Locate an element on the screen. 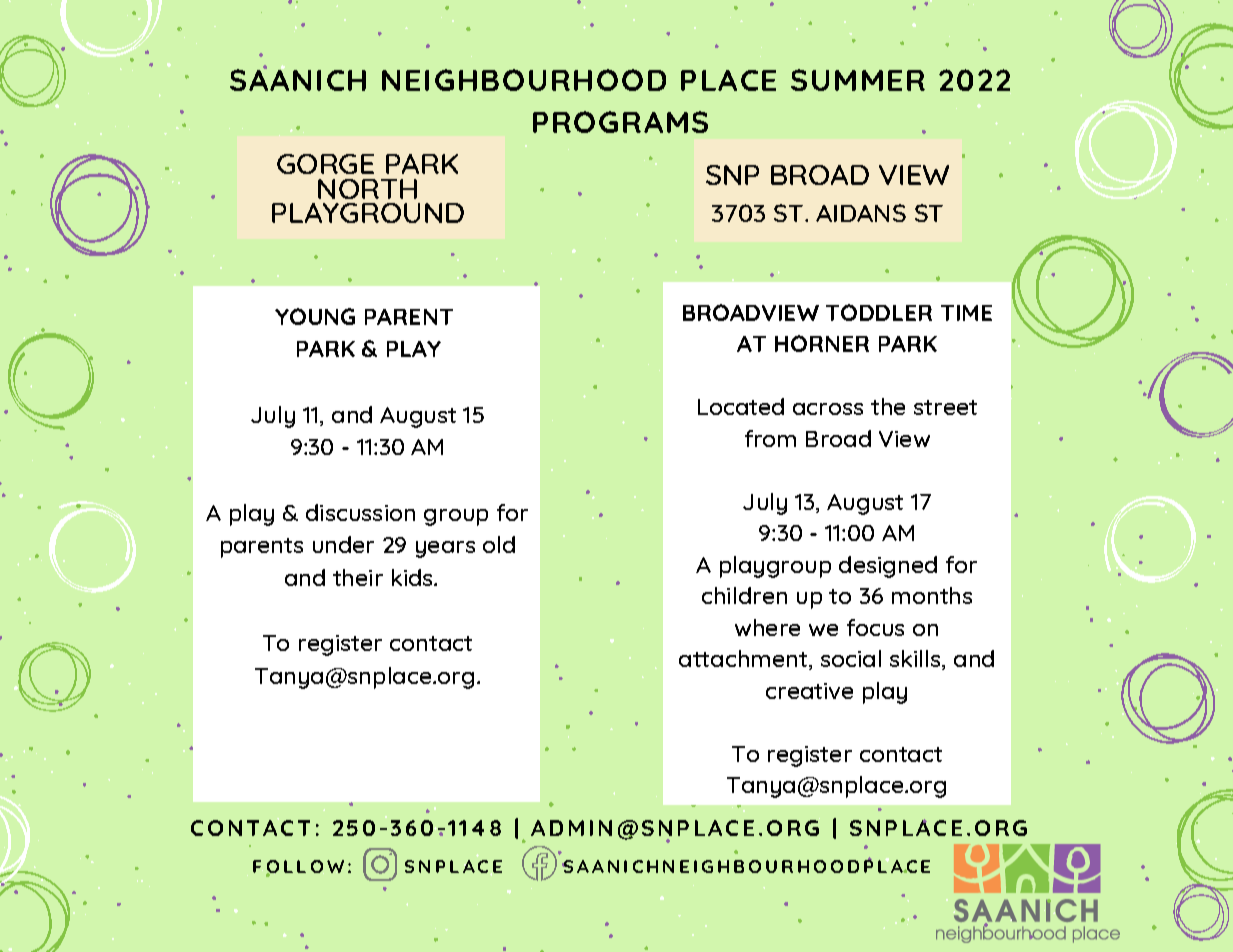 The height and width of the screenshot is (952, 1233). kids is located at coordinates (413, 577).
